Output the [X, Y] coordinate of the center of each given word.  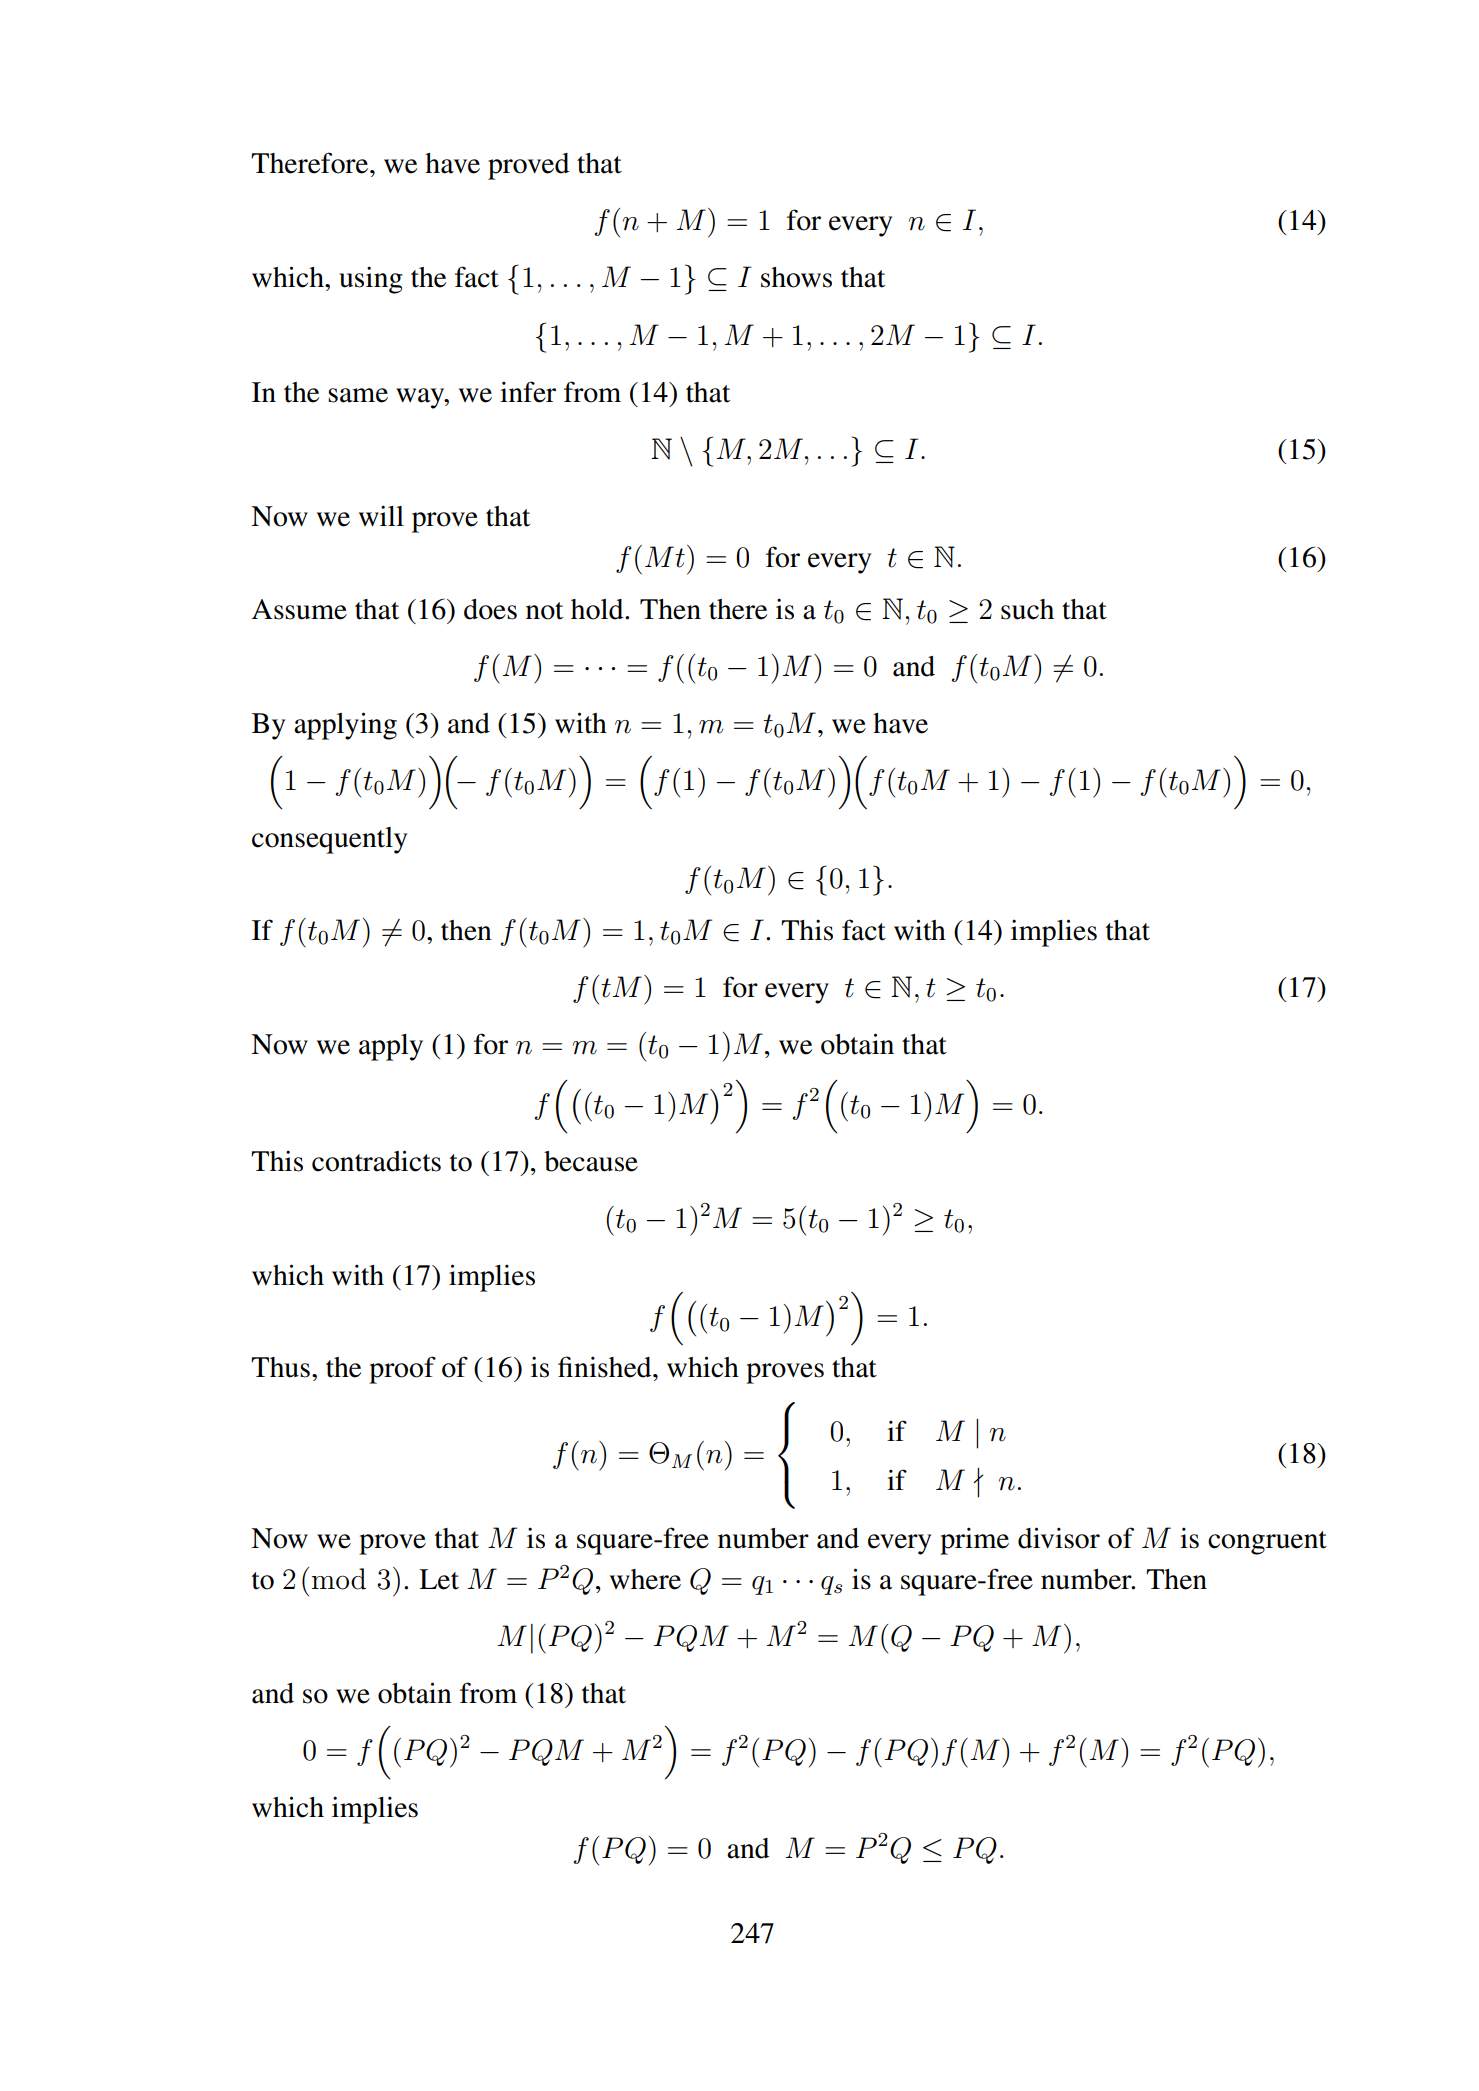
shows [796, 277]
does [490, 609]
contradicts [376, 1161]
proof [402, 1370]
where [645, 1579]
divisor [1059, 1538]
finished [606, 1367]
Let [439, 1579]
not [544, 611]
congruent [1267, 1543]
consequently [329, 840]
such [1027, 609]
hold [598, 609]
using [371, 280]
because [591, 1161]
